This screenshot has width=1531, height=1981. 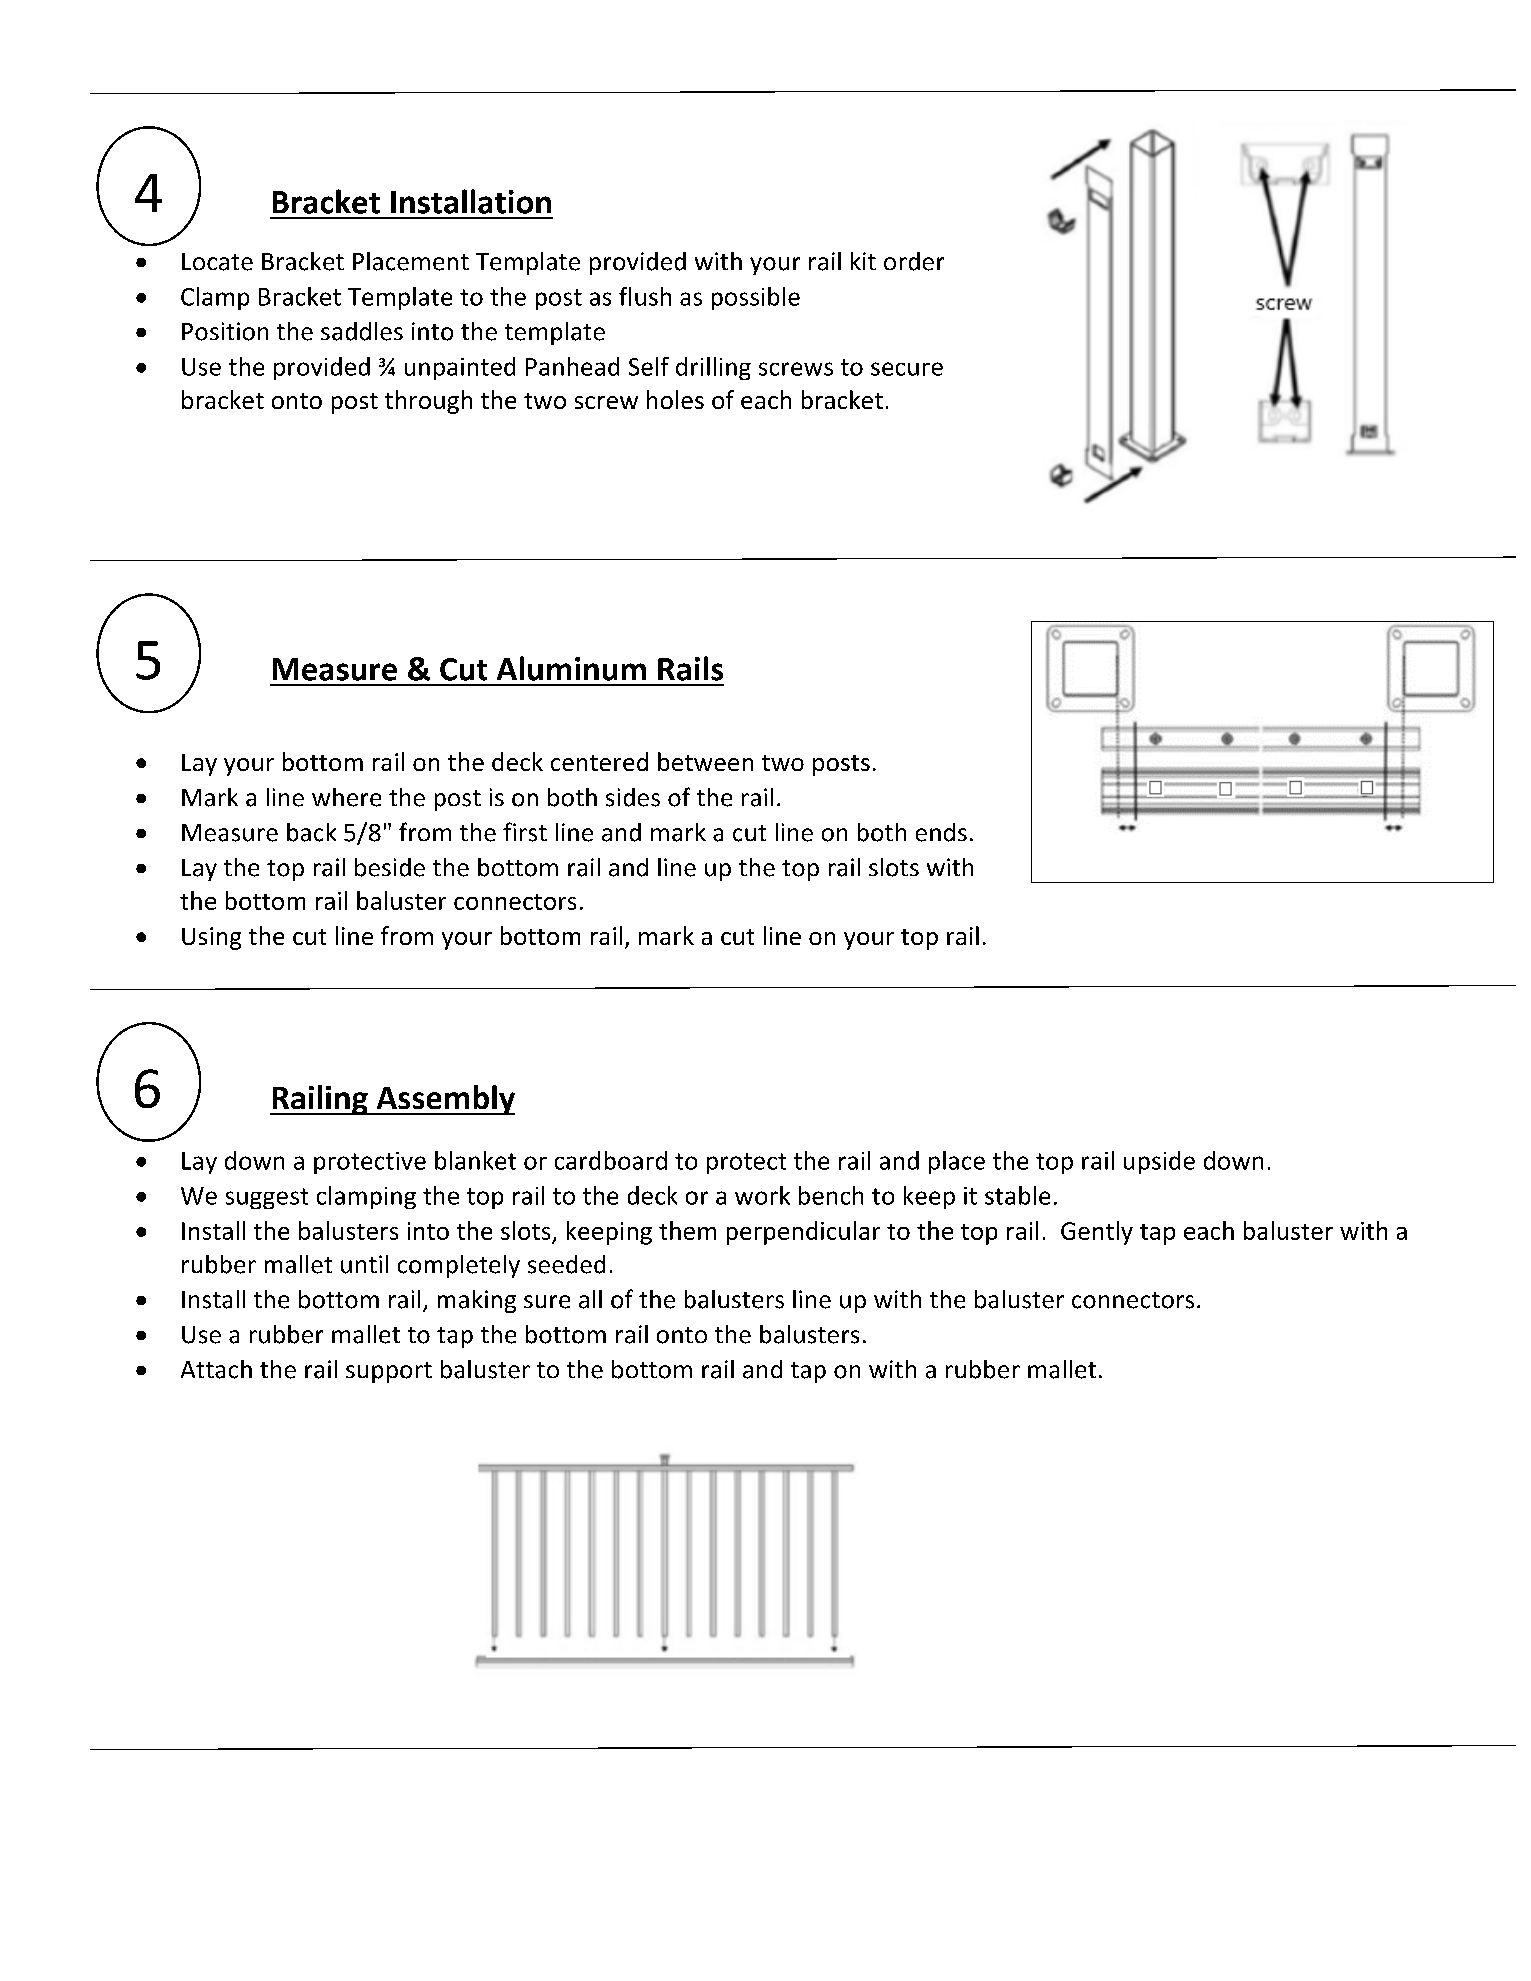 I want to click on sides, so click(x=633, y=797).
